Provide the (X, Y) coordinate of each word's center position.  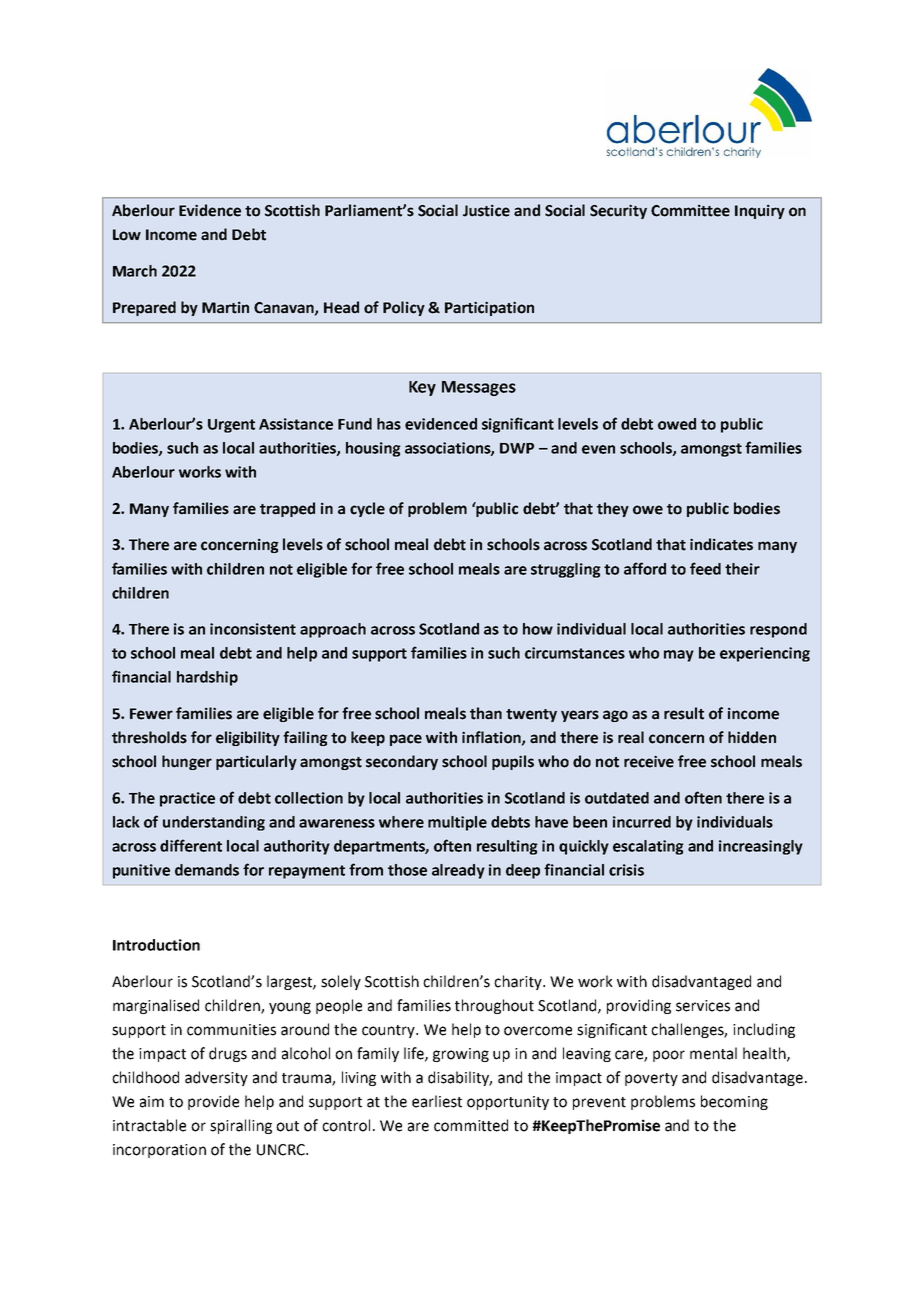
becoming (734, 1102)
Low (127, 235)
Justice (486, 210)
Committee (690, 210)
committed (471, 1125)
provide (213, 1102)
